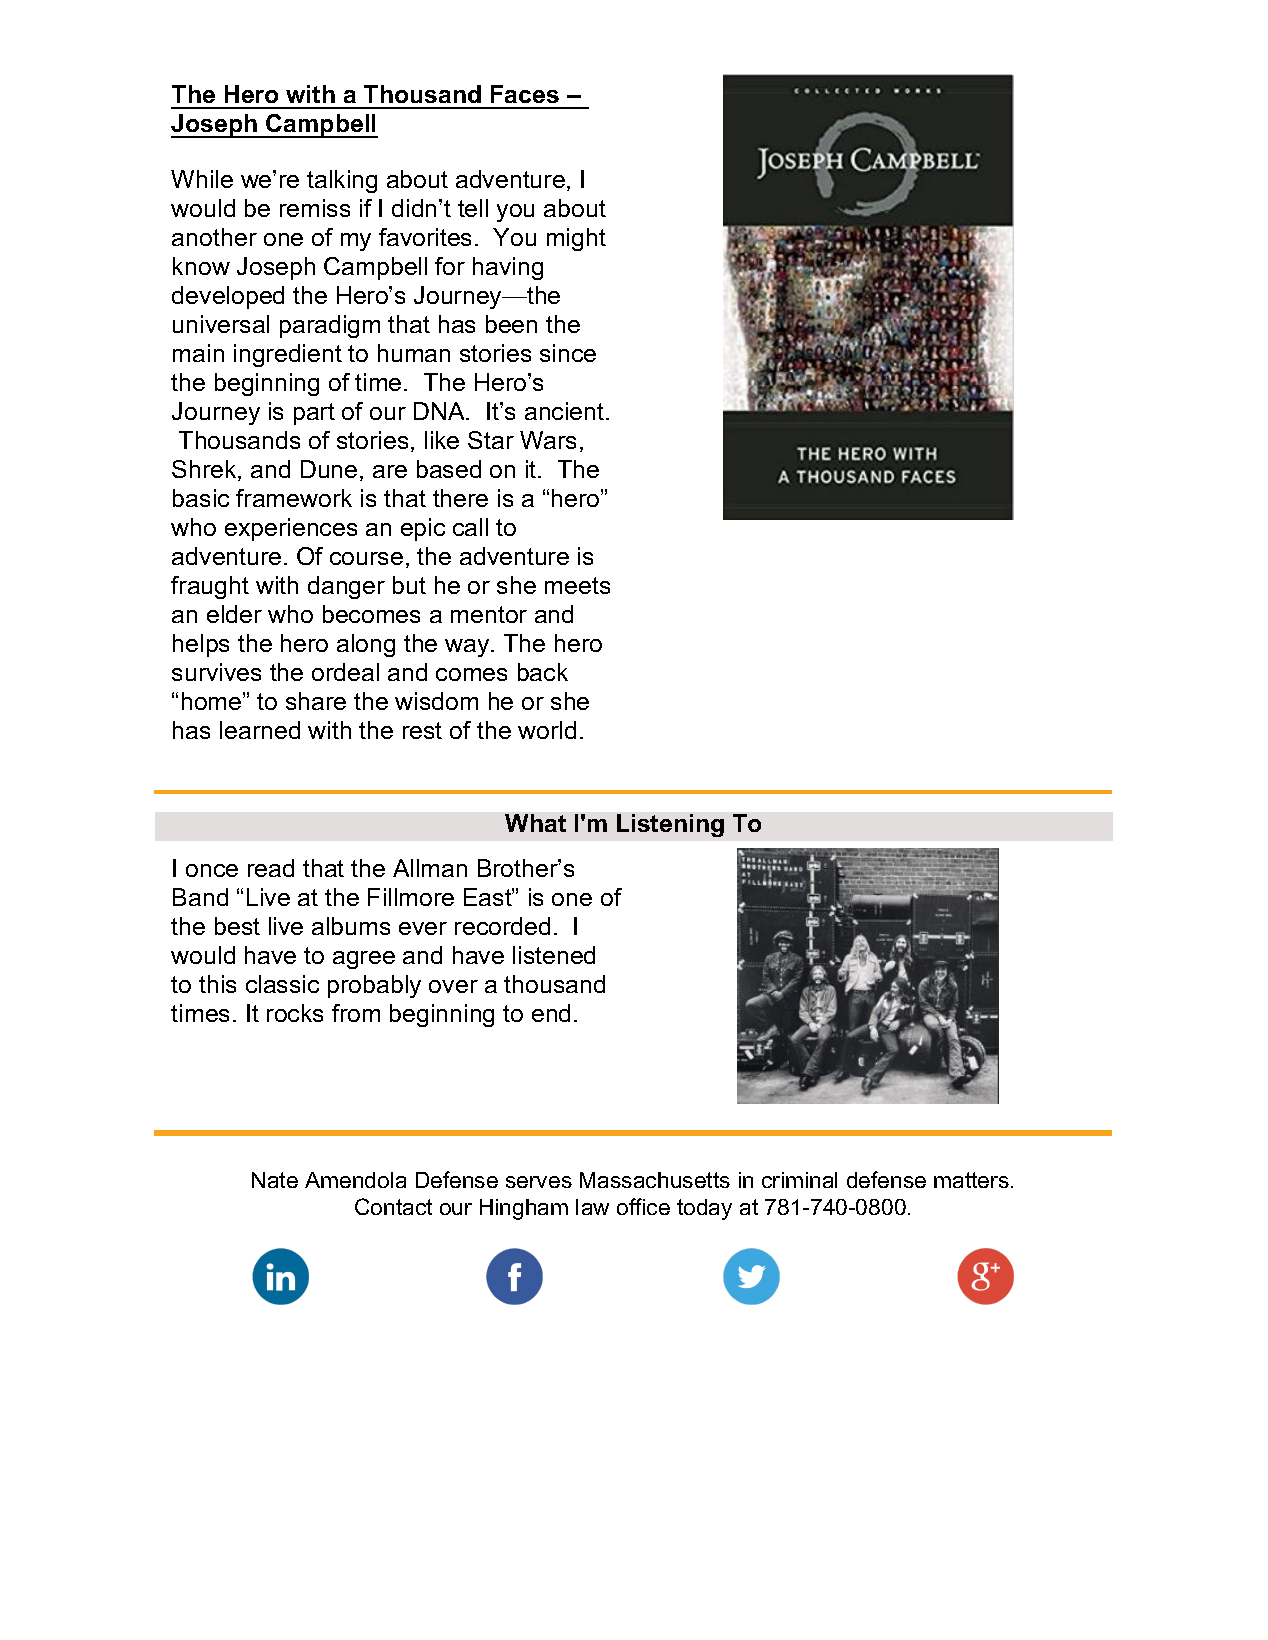 The height and width of the image is (1640, 1268). What do you see at coordinates (535, 823) in the image?
I see `What` at bounding box center [535, 823].
